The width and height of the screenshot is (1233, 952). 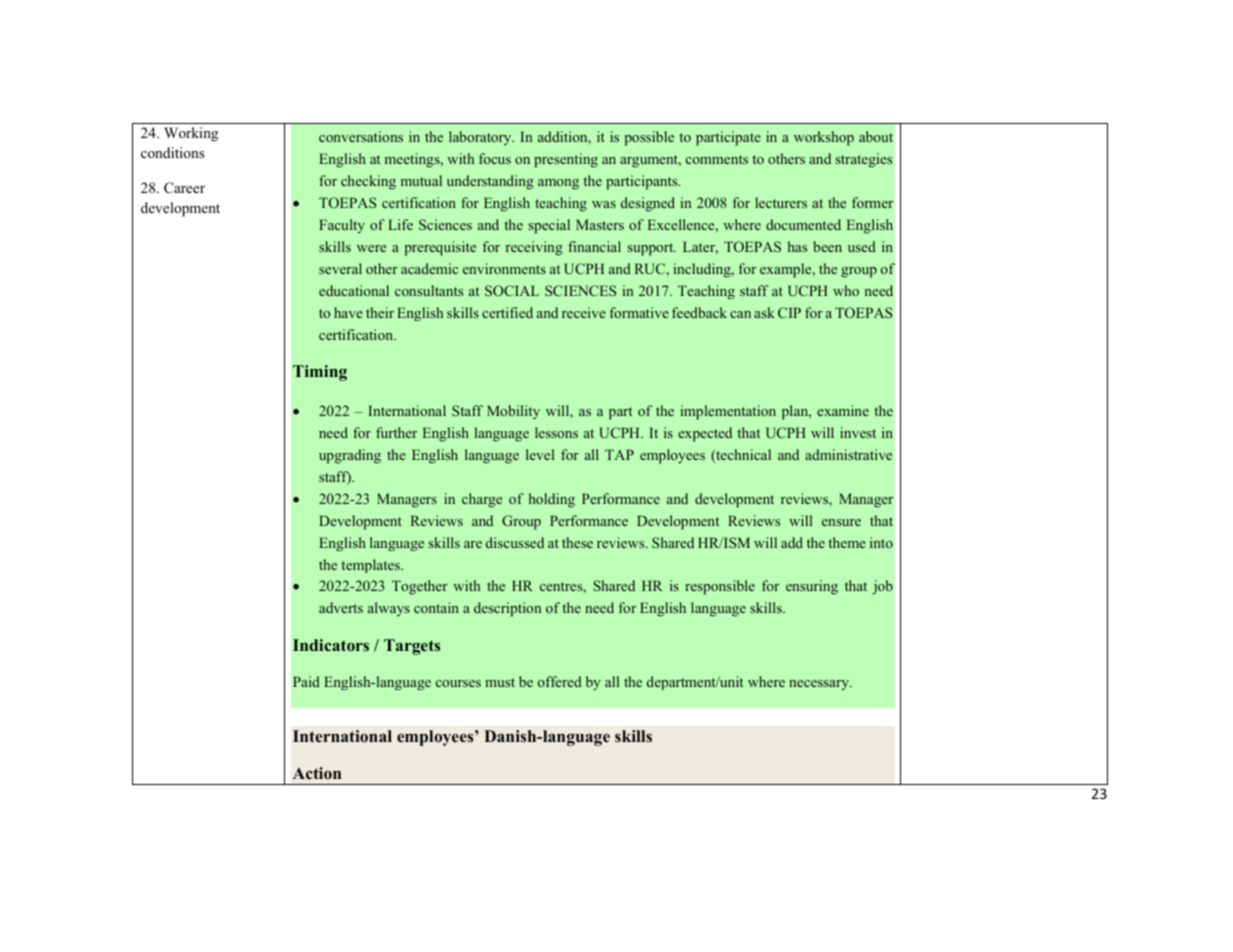 I want to click on Action, so click(x=317, y=773).
